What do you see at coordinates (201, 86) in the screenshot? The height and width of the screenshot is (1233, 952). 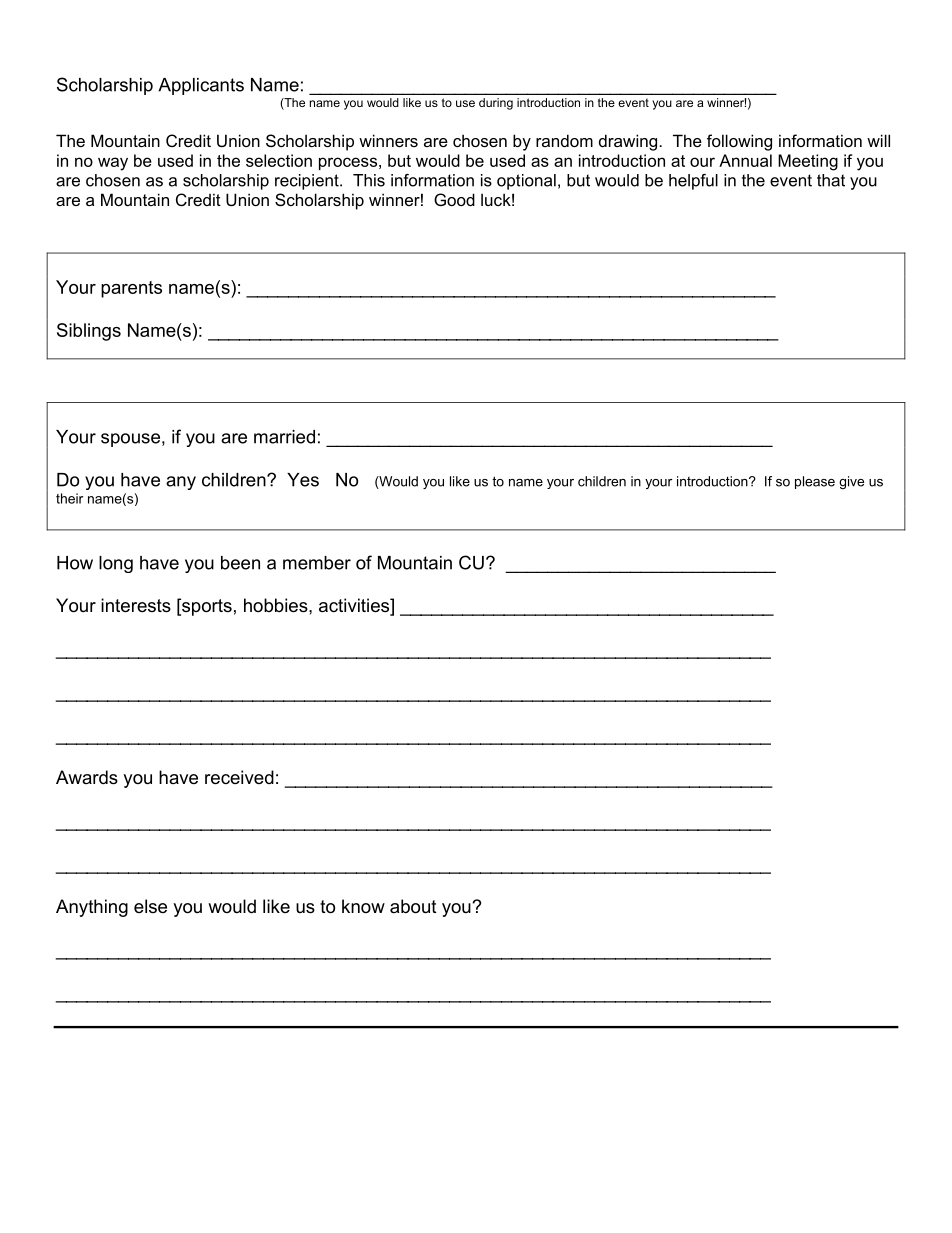 I see `Applicants` at bounding box center [201, 86].
